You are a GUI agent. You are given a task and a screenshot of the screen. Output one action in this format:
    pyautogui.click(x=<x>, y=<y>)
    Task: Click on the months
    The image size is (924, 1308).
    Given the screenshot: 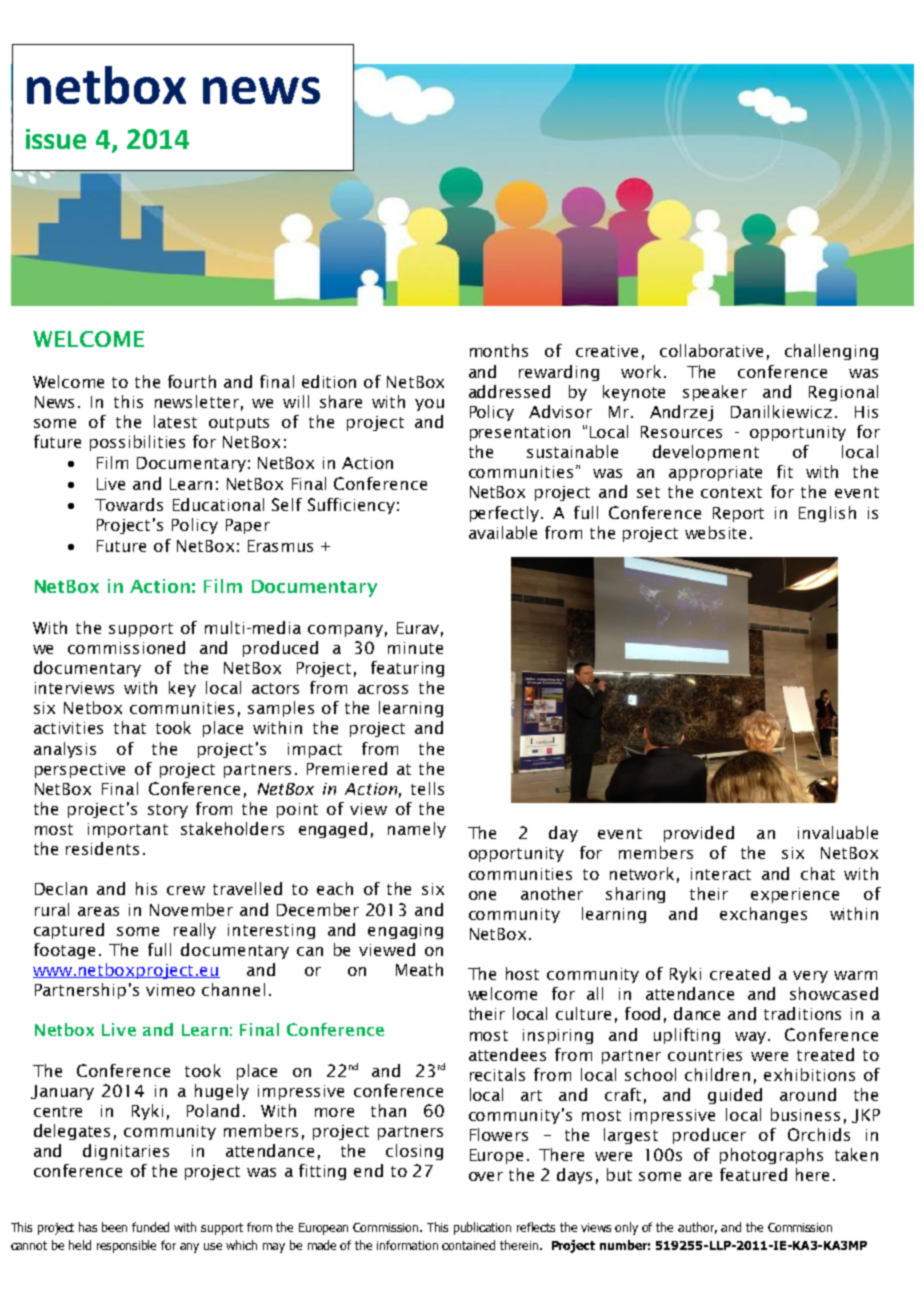 What is the action you would take?
    pyautogui.click(x=499, y=350)
